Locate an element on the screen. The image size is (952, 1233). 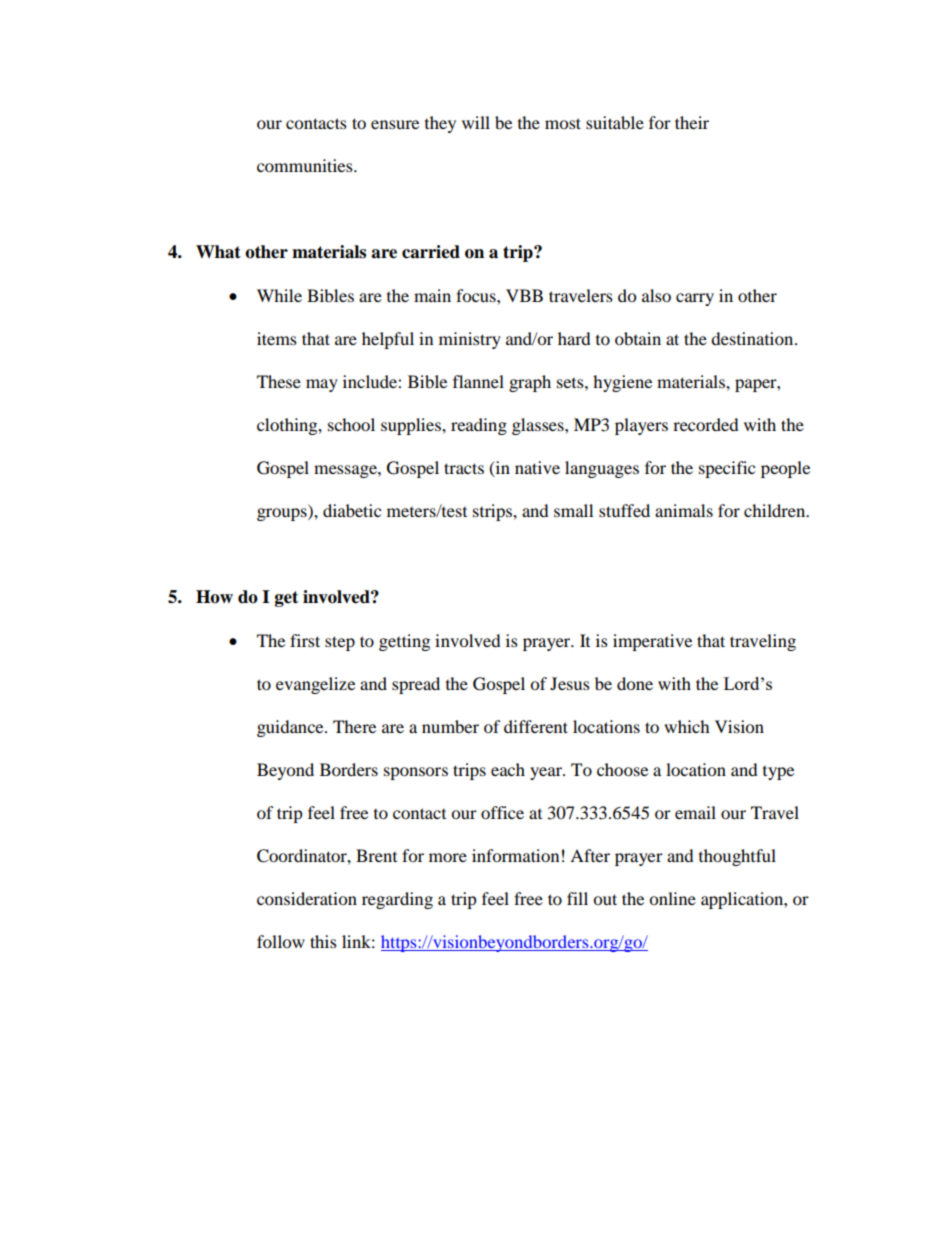
communities is located at coordinates (306, 165).
